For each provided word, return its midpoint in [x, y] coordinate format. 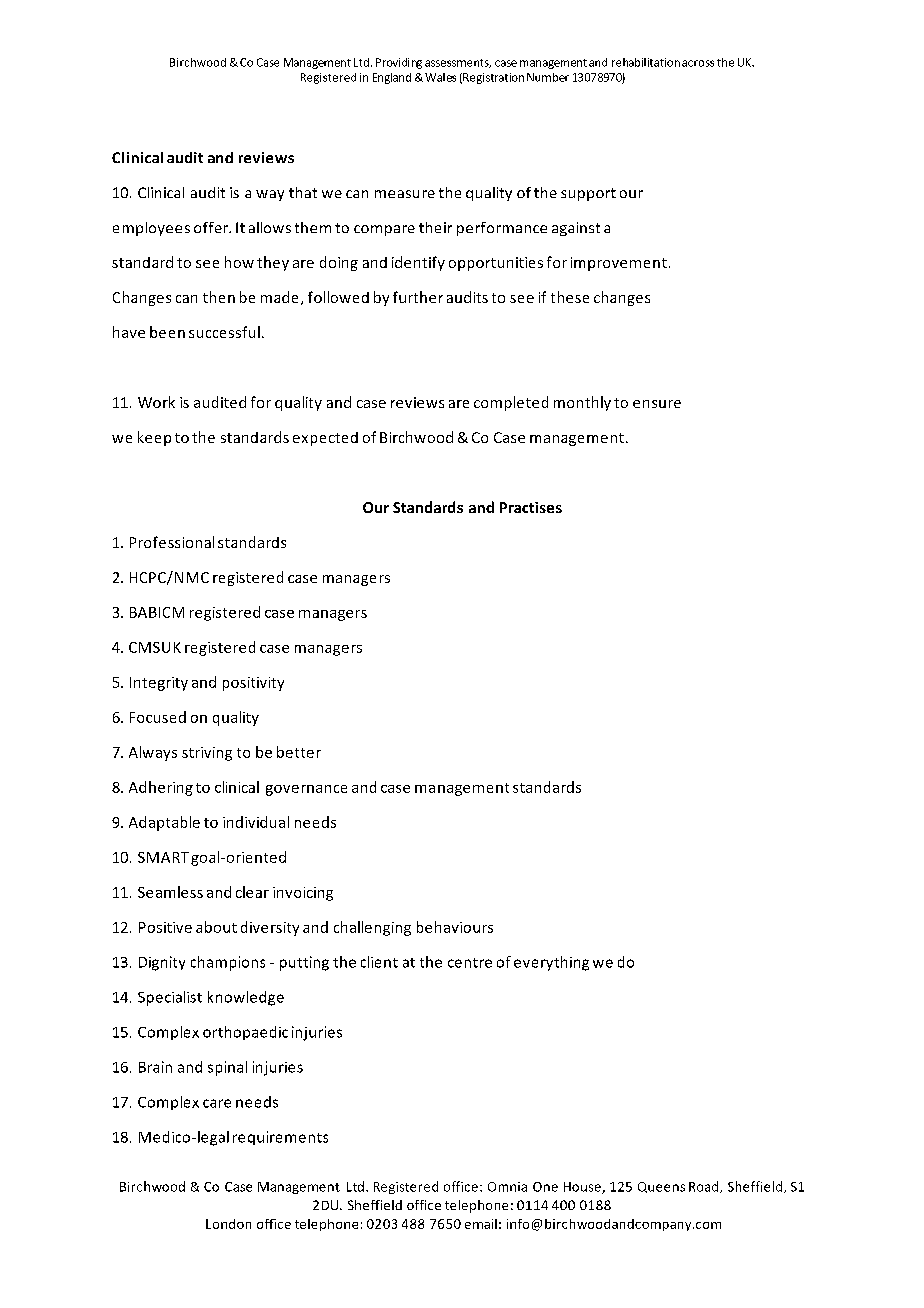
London [228, 1224]
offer [212, 227]
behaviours [455, 927]
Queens [661, 1187]
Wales [440, 77]
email [481, 1224]
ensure [657, 404]
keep [154, 438]
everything [551, 963]
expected [325, 439]
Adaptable [164, 823]
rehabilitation [646, 62]
